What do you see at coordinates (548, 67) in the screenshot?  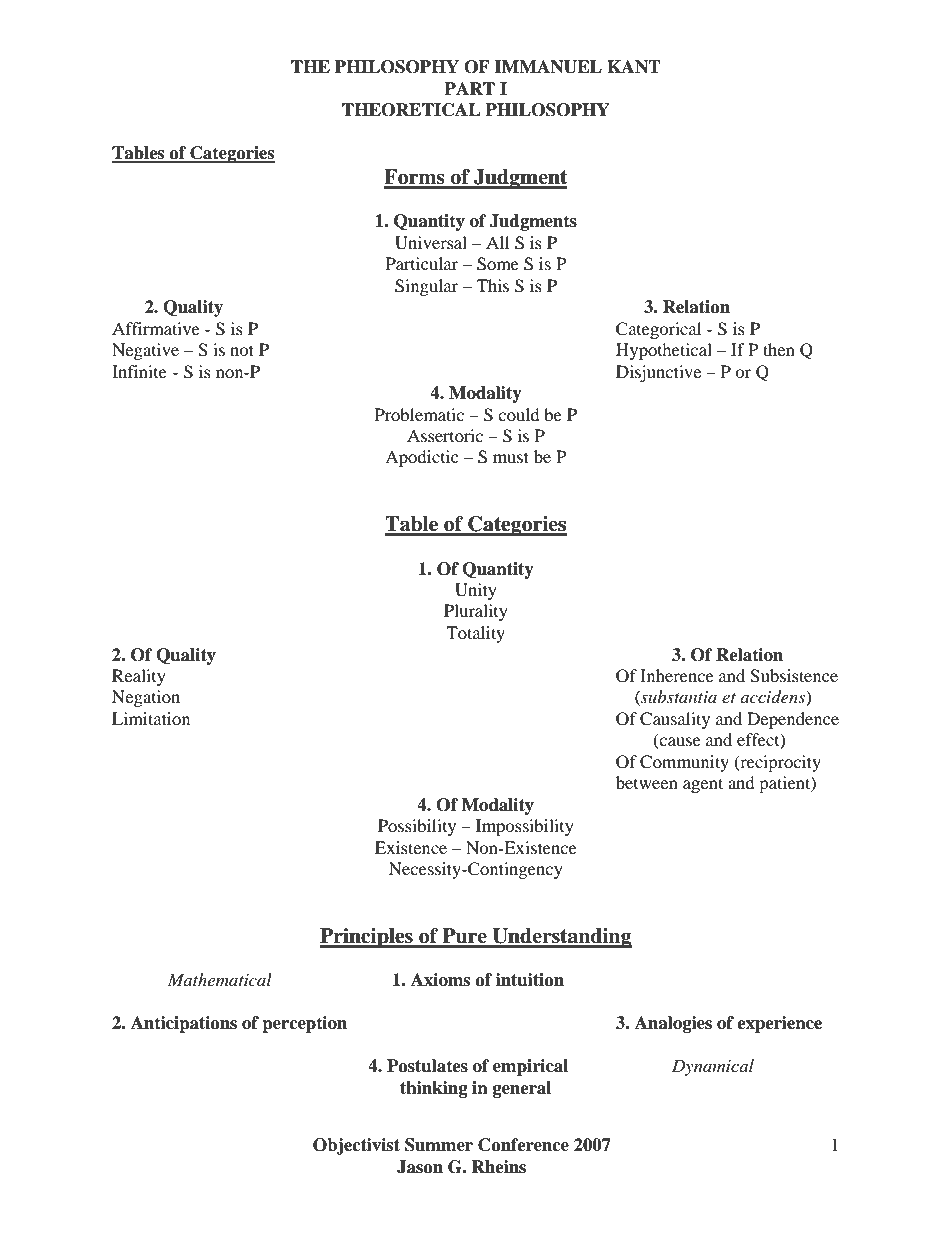 I see `IMMANUEL` at bounding box center [548, 67].
